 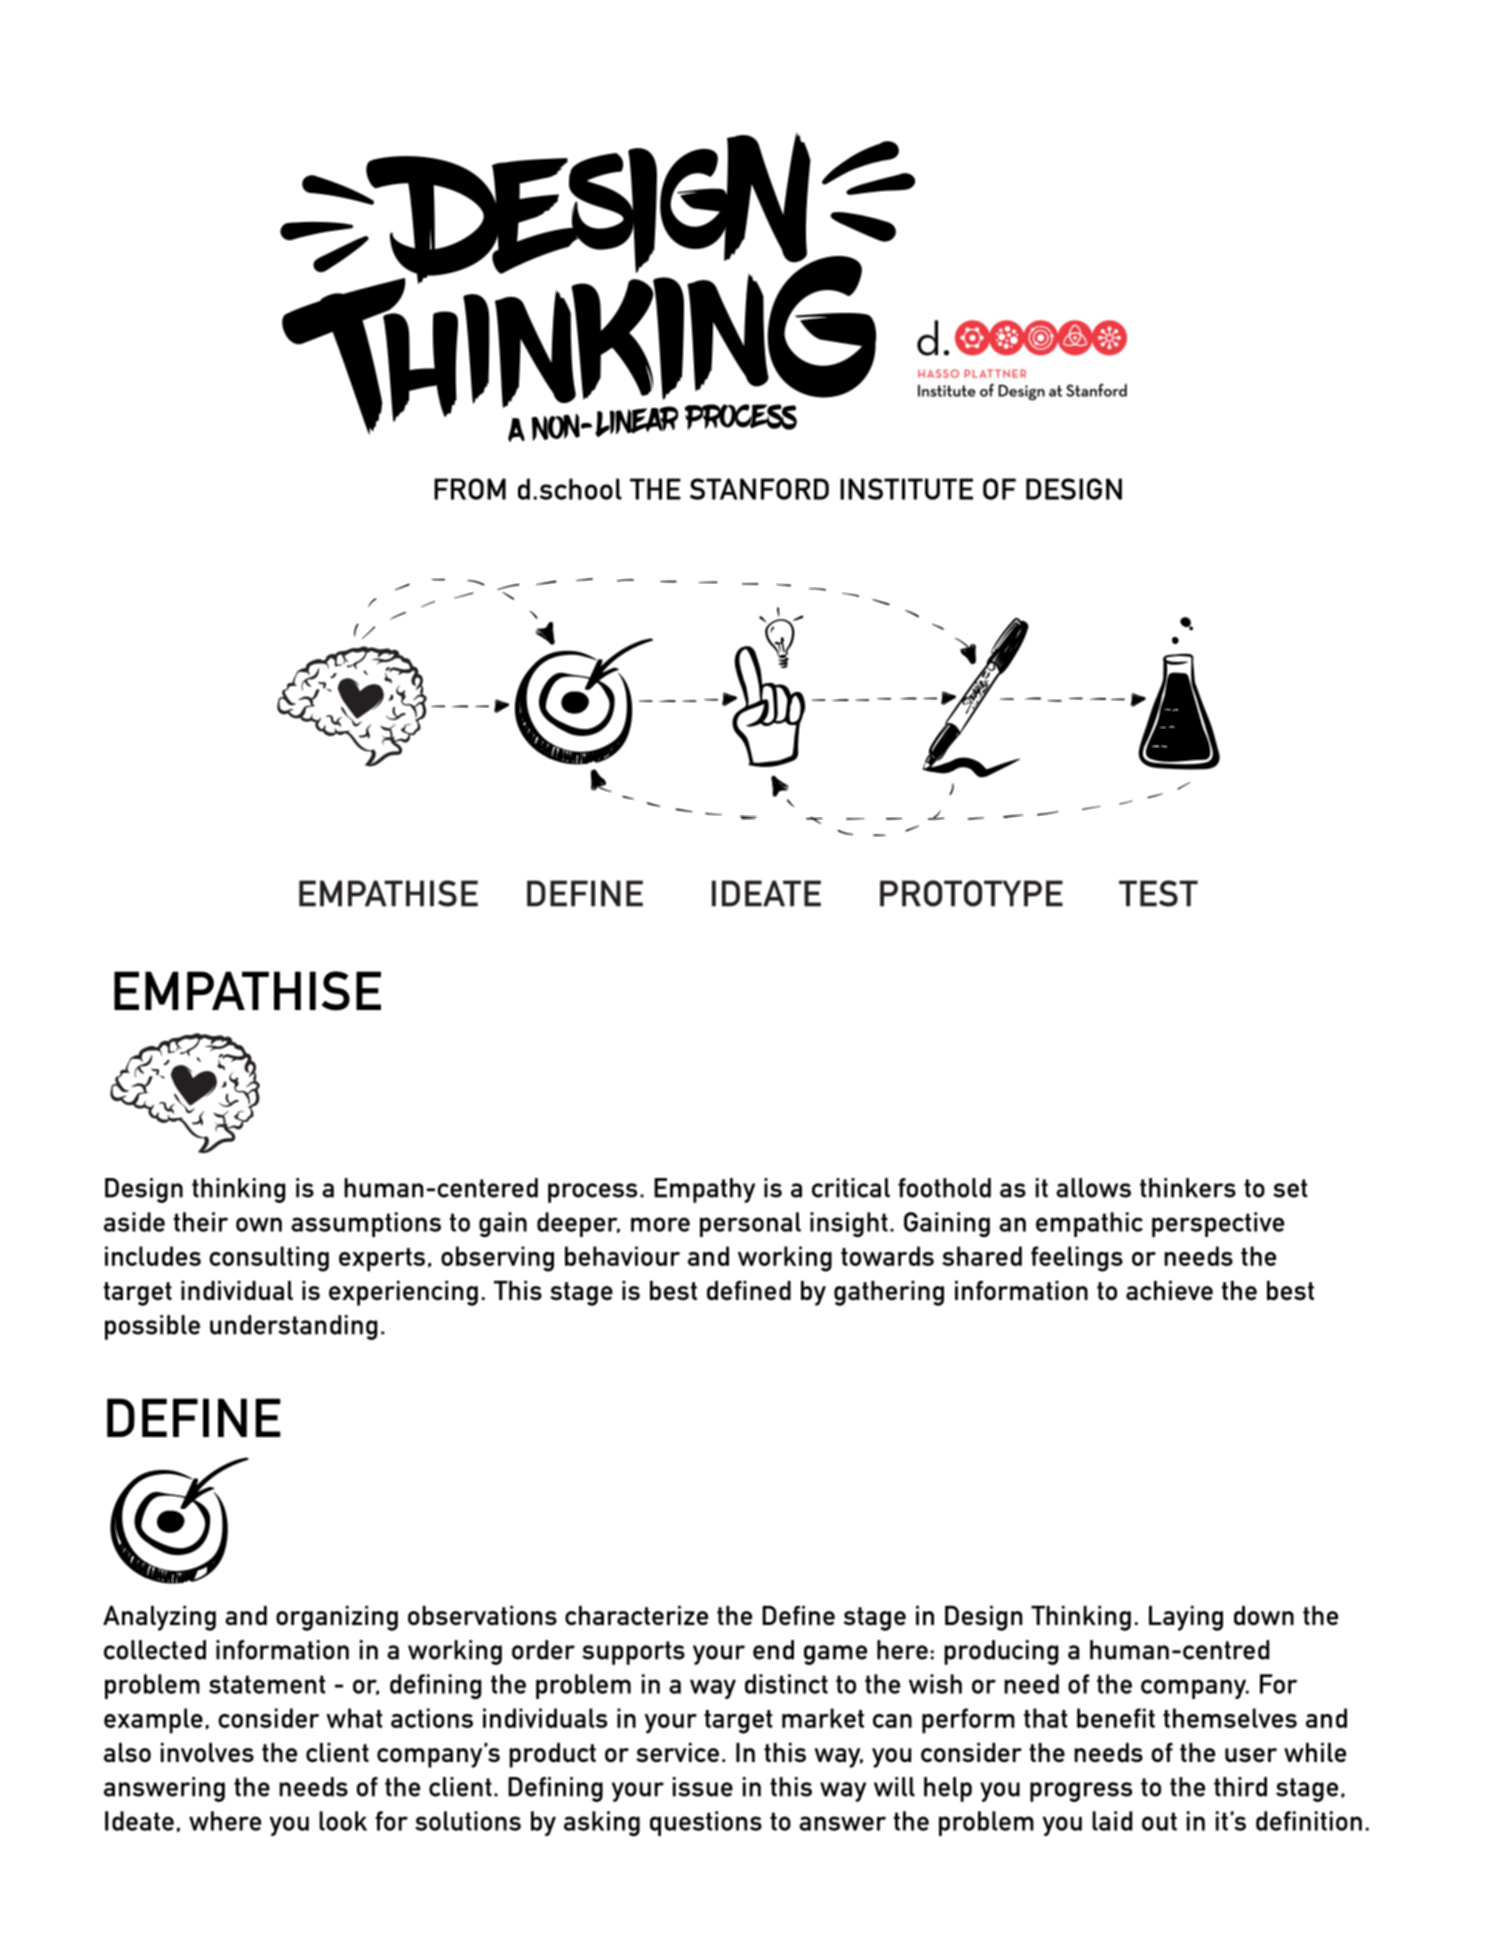 What do you see at coordinates (759, 489) in the screenshot?
I see `STANFORD` at bounding box center [759, 489].
